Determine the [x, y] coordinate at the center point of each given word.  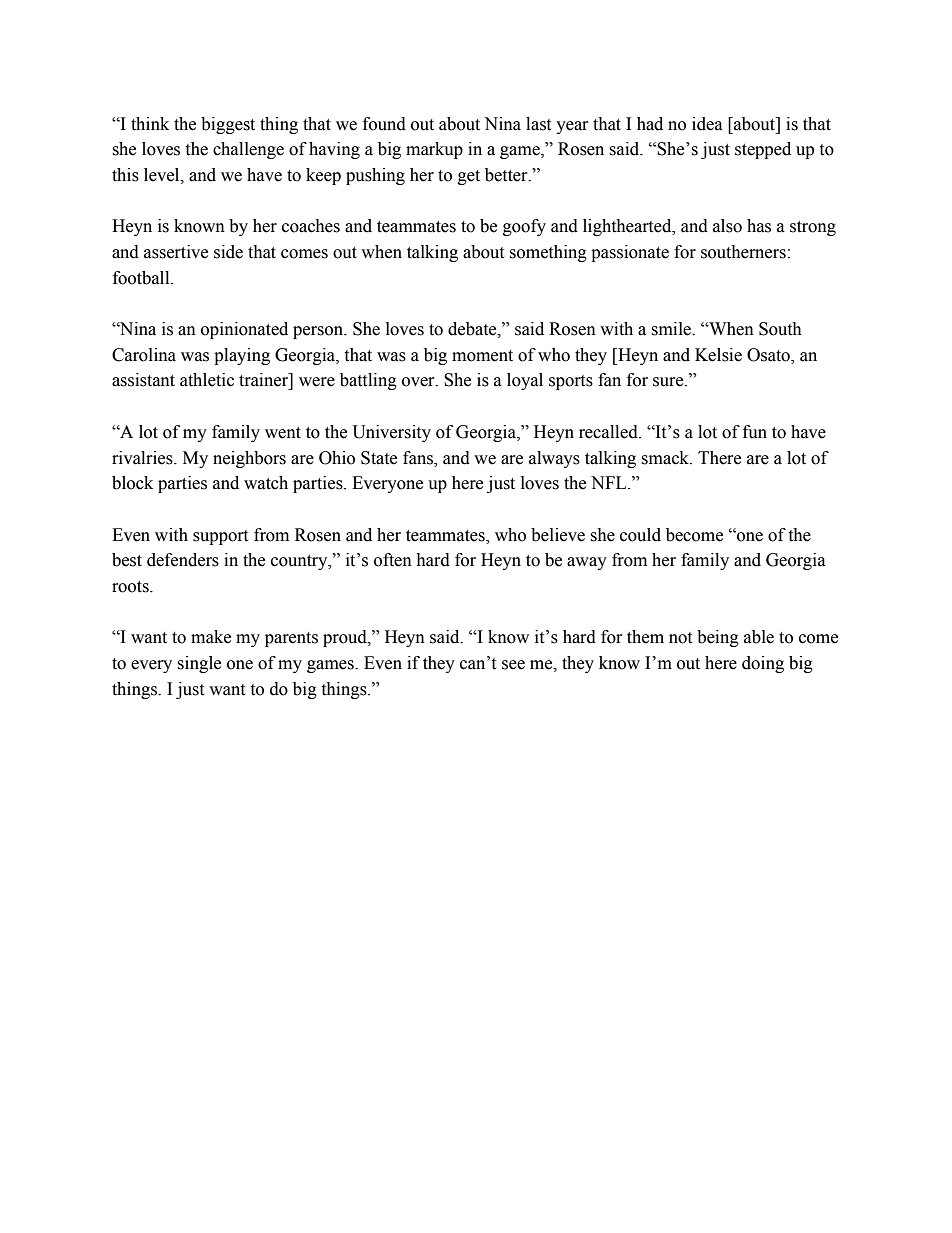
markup [434, 150]
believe [558, 535]
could [640, 535]
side [228, 252]
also [727, 226]
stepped [763, 150]
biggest [228, 125]
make [211, 637]
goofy [524, 227]
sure [669, 382]
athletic [207, 380]
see [513, 665]
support [220, 537]
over [419, 382]
